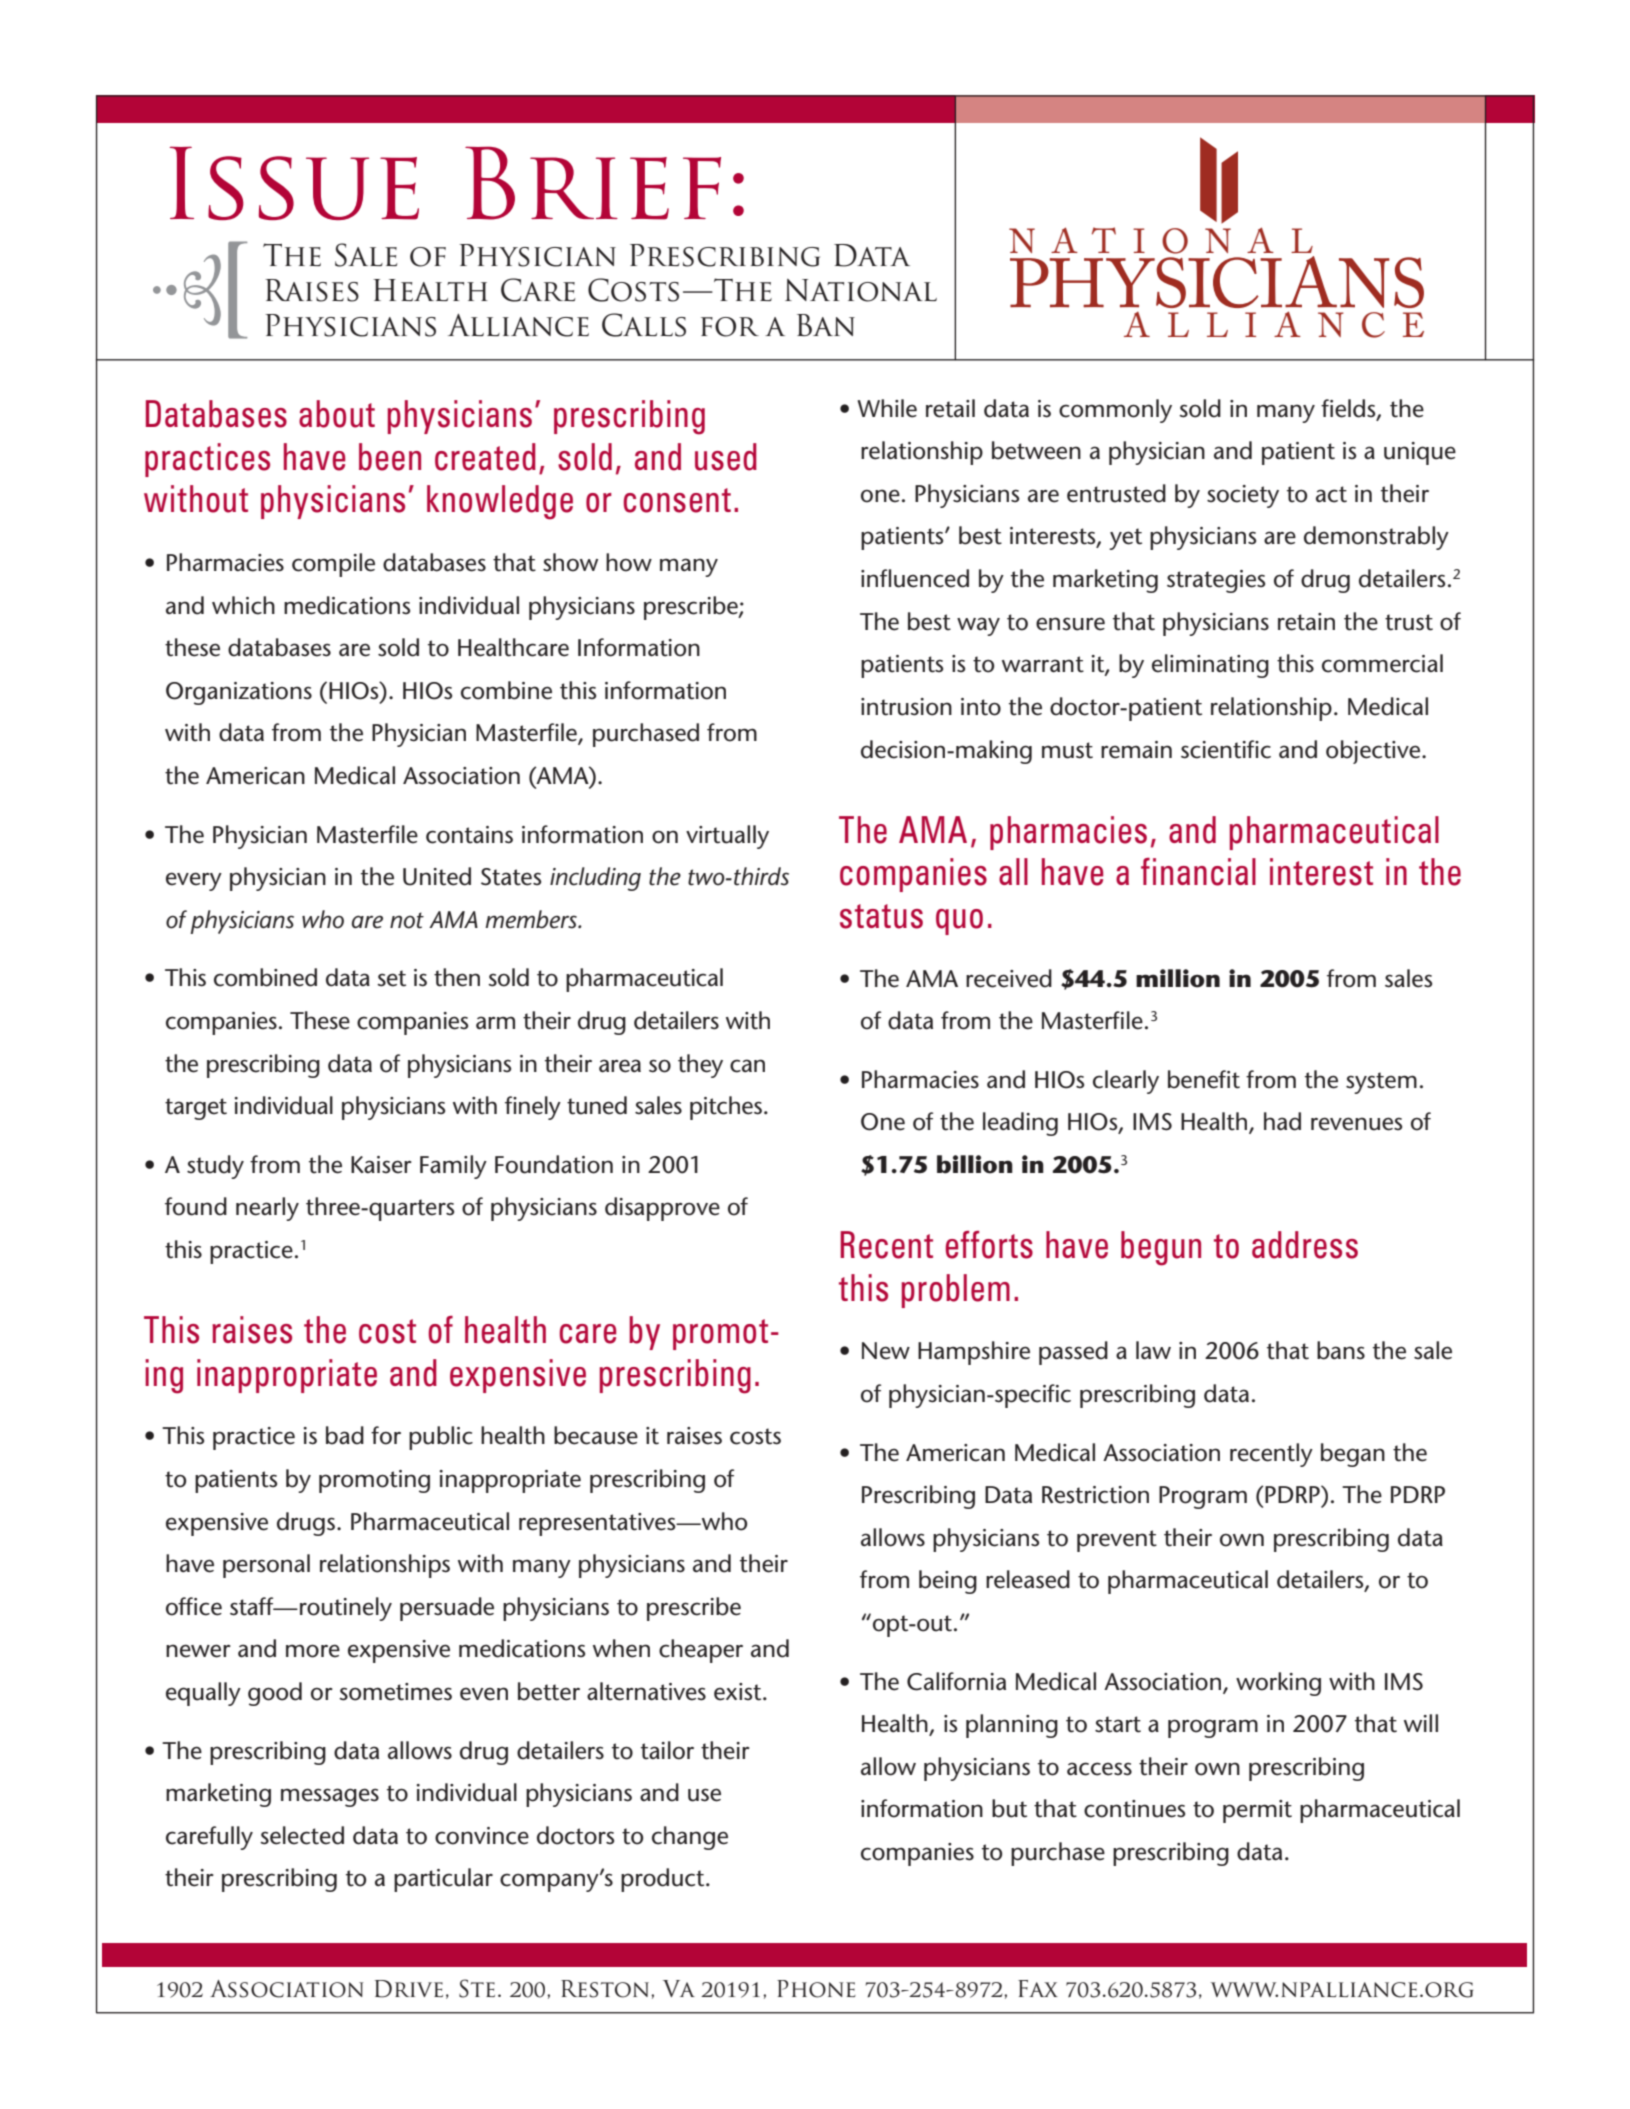 The image size is (1630, 2109). What do you see at coordinates (1282, 1121) in the document?
I see `had` at bounding box center [1282, 1121].
